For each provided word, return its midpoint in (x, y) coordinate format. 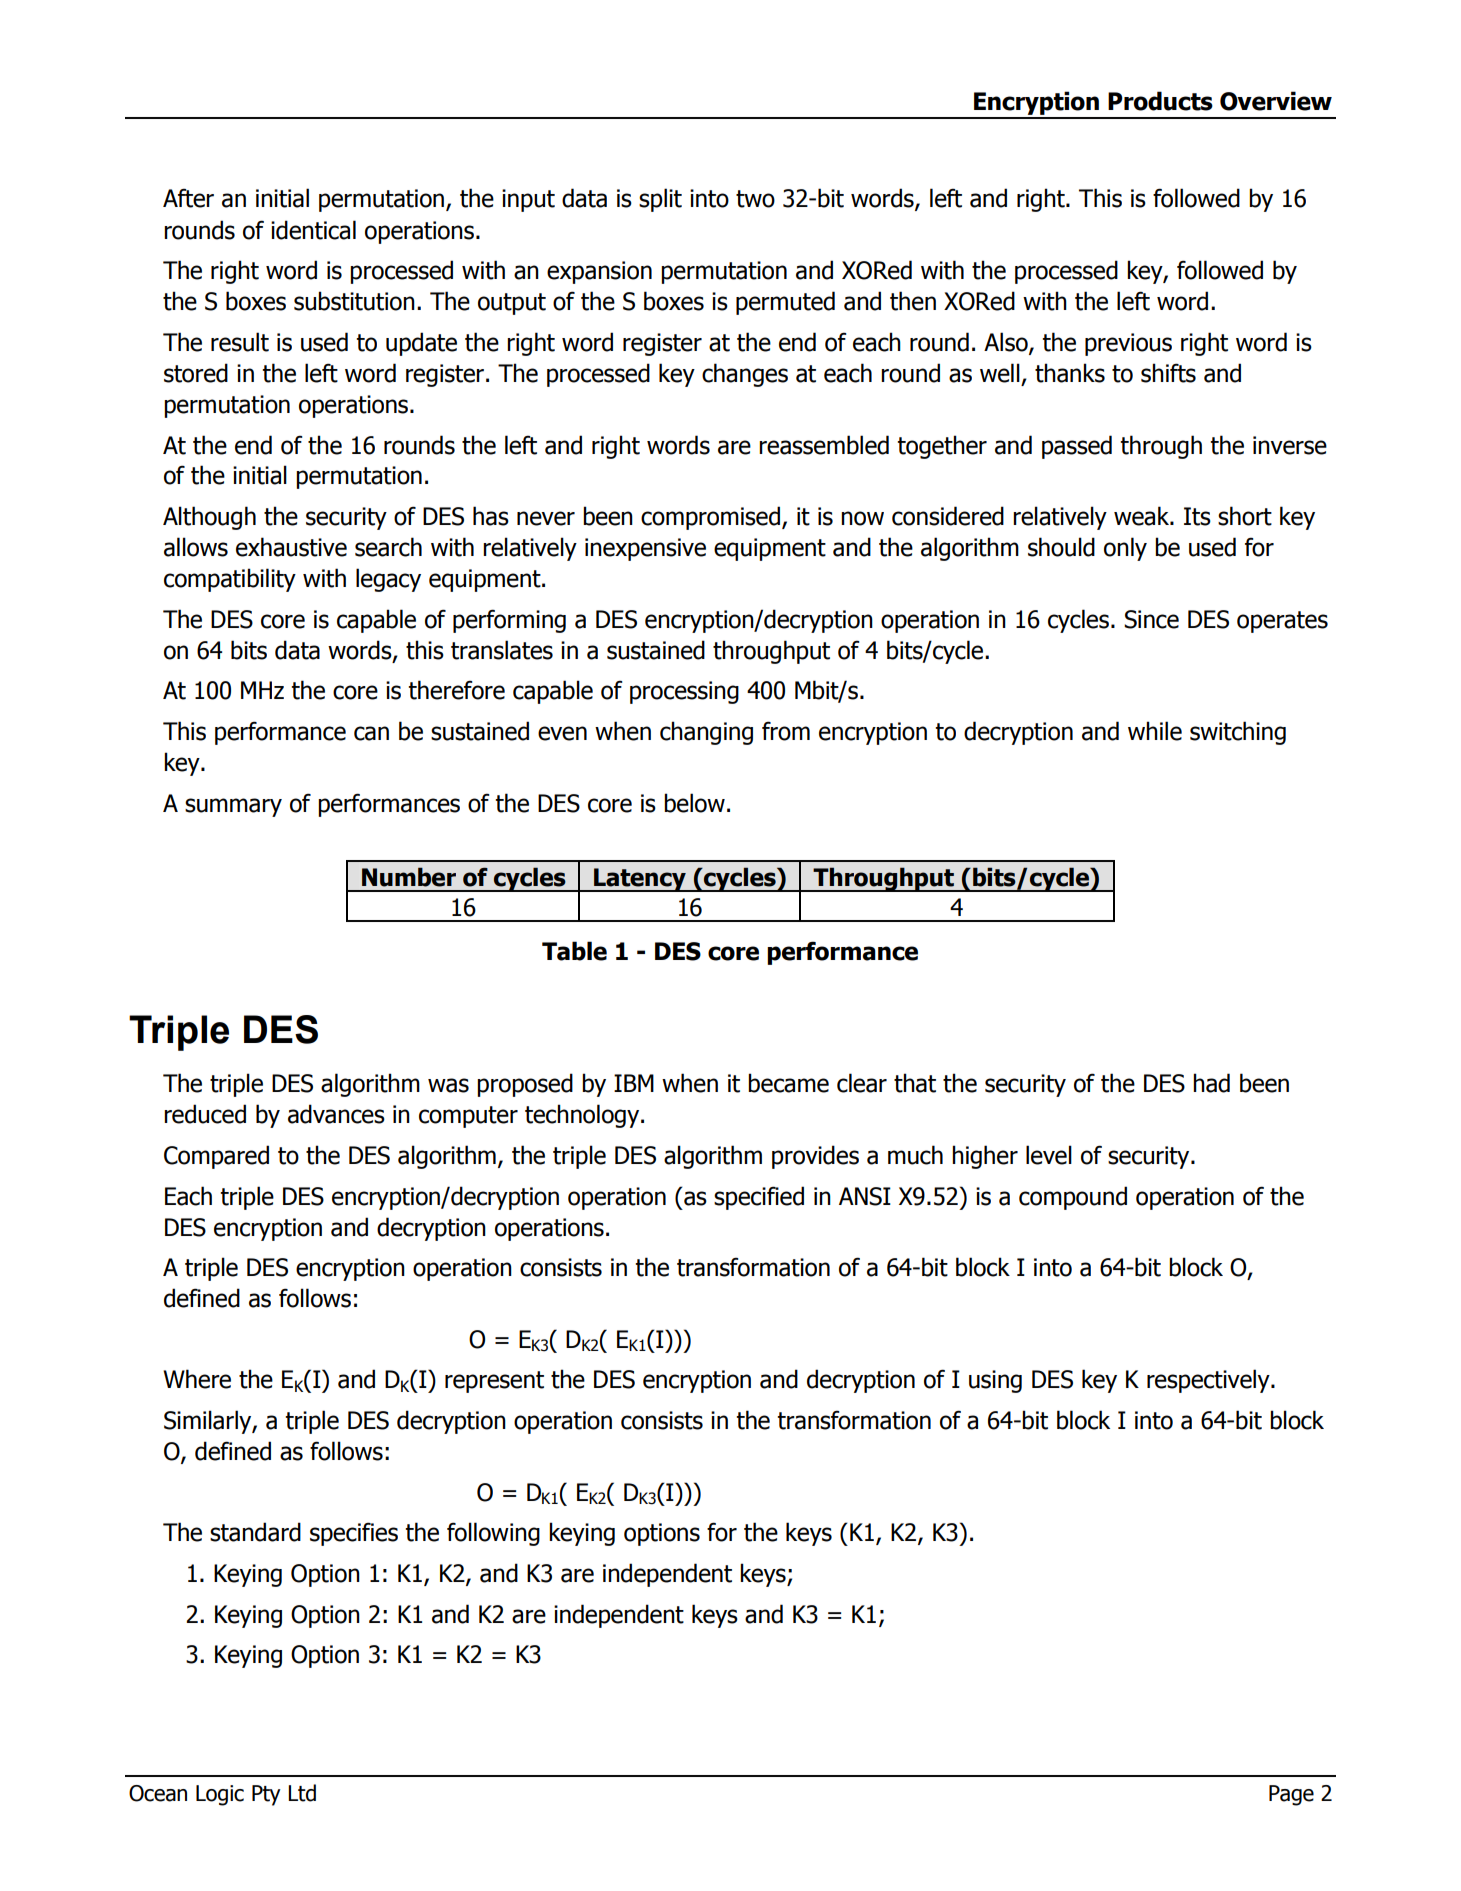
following (493, 1534)
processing (684, 692)
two (755, 199)
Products (1160, 101)
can (371, 733)
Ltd (302, 1793)
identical (313, 230)
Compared (216, 1157)
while (1155, 731)
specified (759, 1198)
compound (1073, 1198)
